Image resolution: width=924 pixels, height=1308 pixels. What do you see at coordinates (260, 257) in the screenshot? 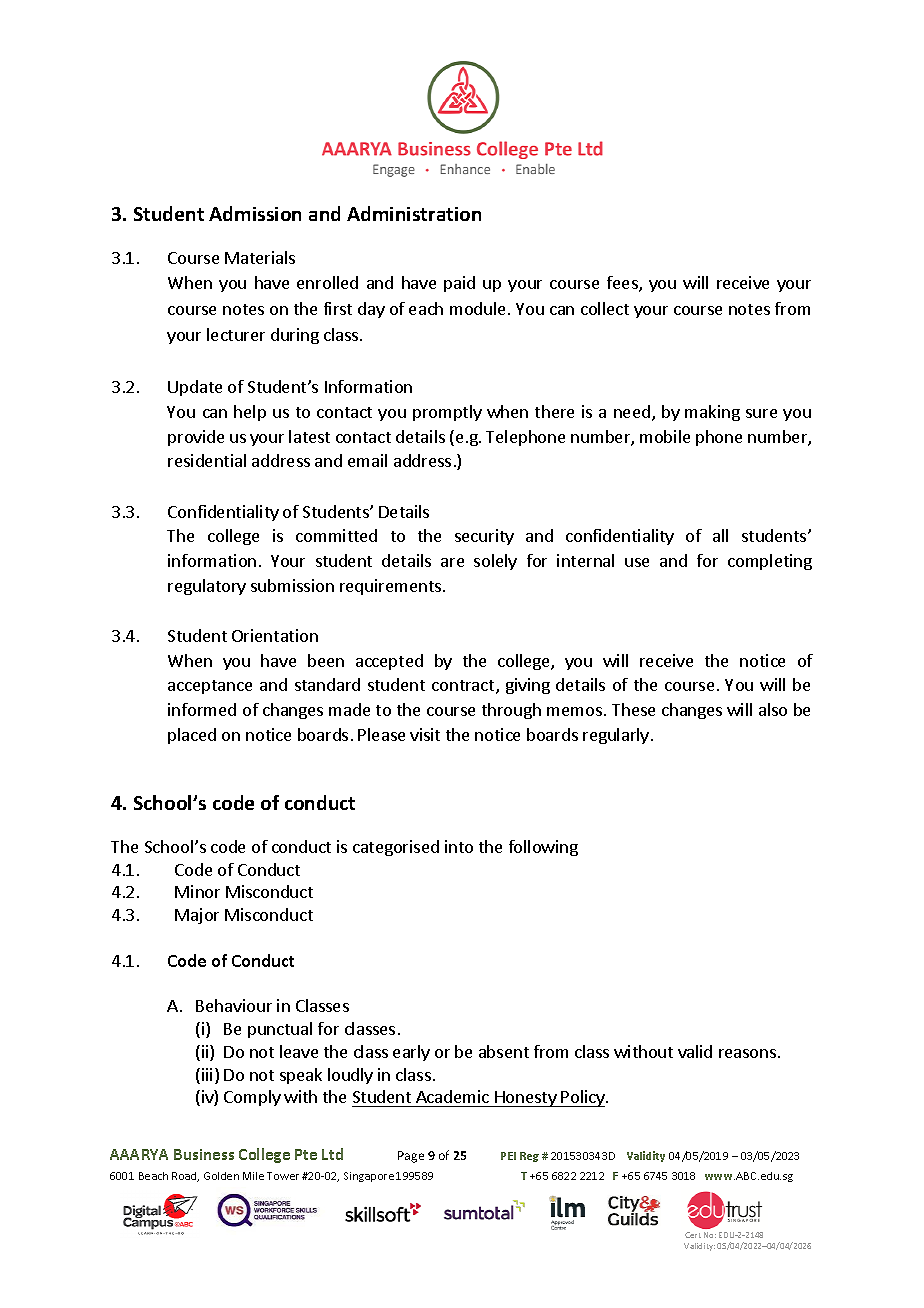
I see `Materials` at bounding box center [260, 257].
